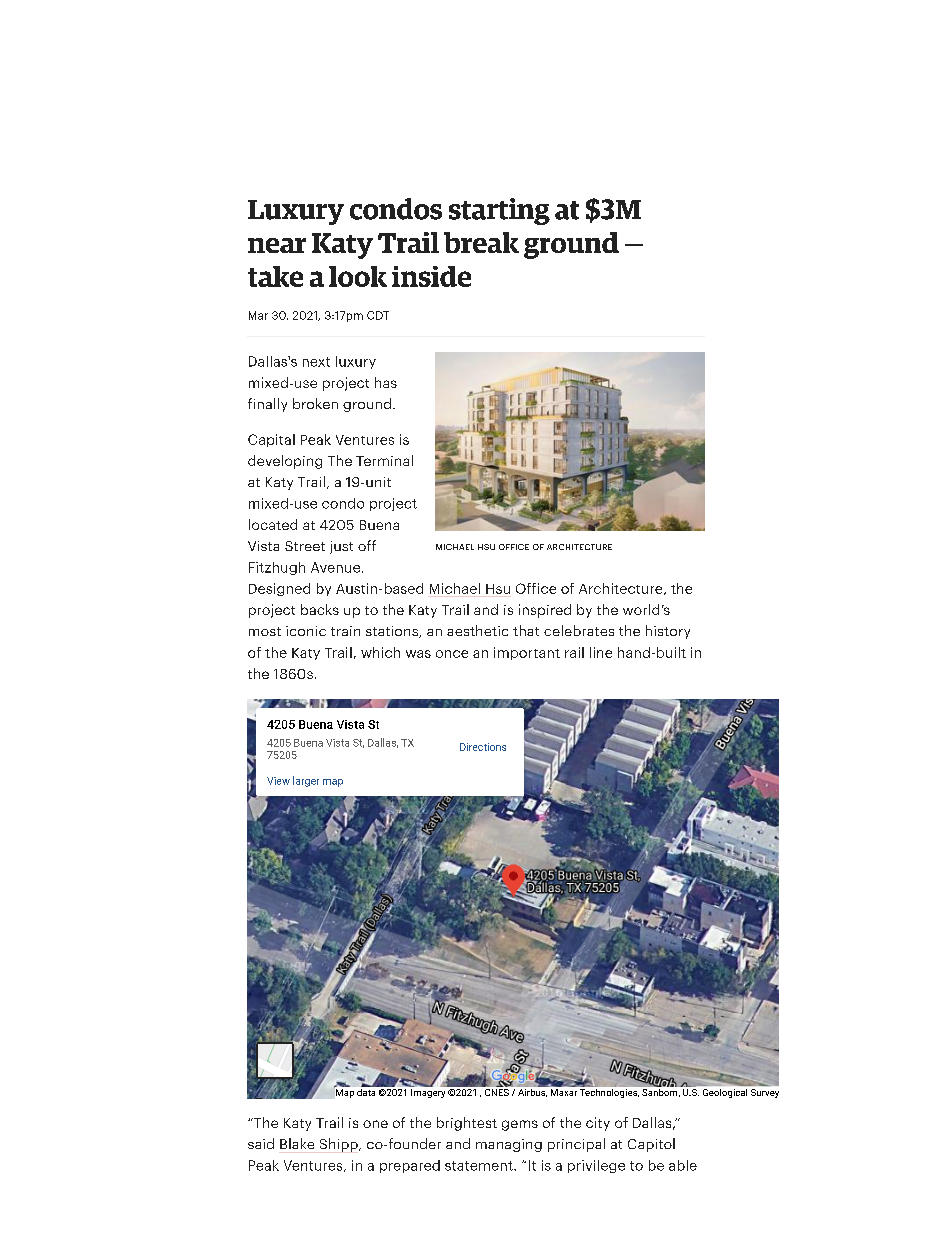 Image resolution: width=952 pixels, height=1233 pixels. Describe the element at coordinates (297, 1143) in the screenshot. I see `Blake` at that location.
